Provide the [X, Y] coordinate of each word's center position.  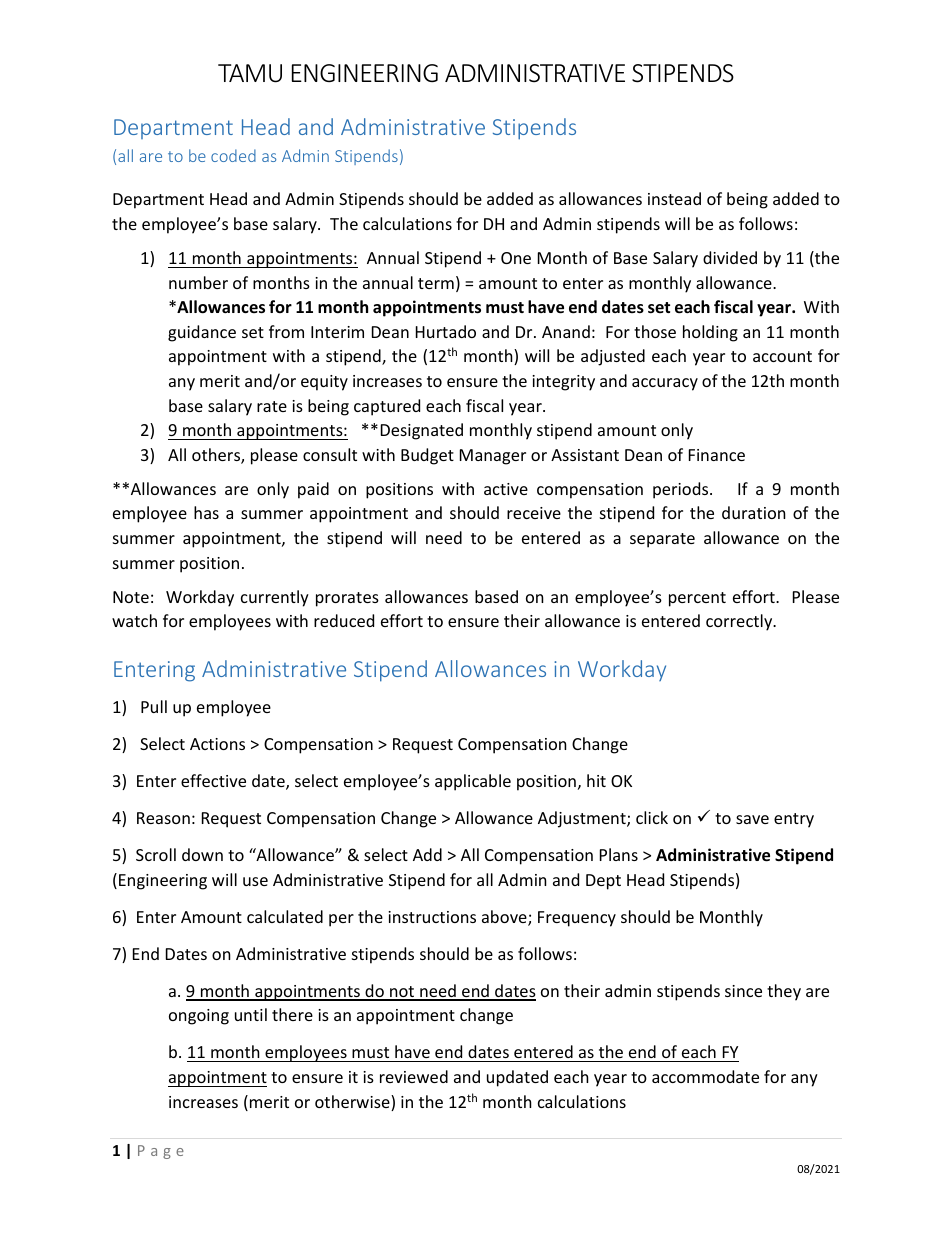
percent [697, 599]
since [743, 991]
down [202, 854]
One [516, 258]
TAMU [250, 73]
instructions [432, 917]
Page [161, 1152]
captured [387, 407]
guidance [202, 333]
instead [674, 198]
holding [710, 333]
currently [275, 598]
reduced [344, 620]
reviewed [414, 1076]
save [752, 819]
